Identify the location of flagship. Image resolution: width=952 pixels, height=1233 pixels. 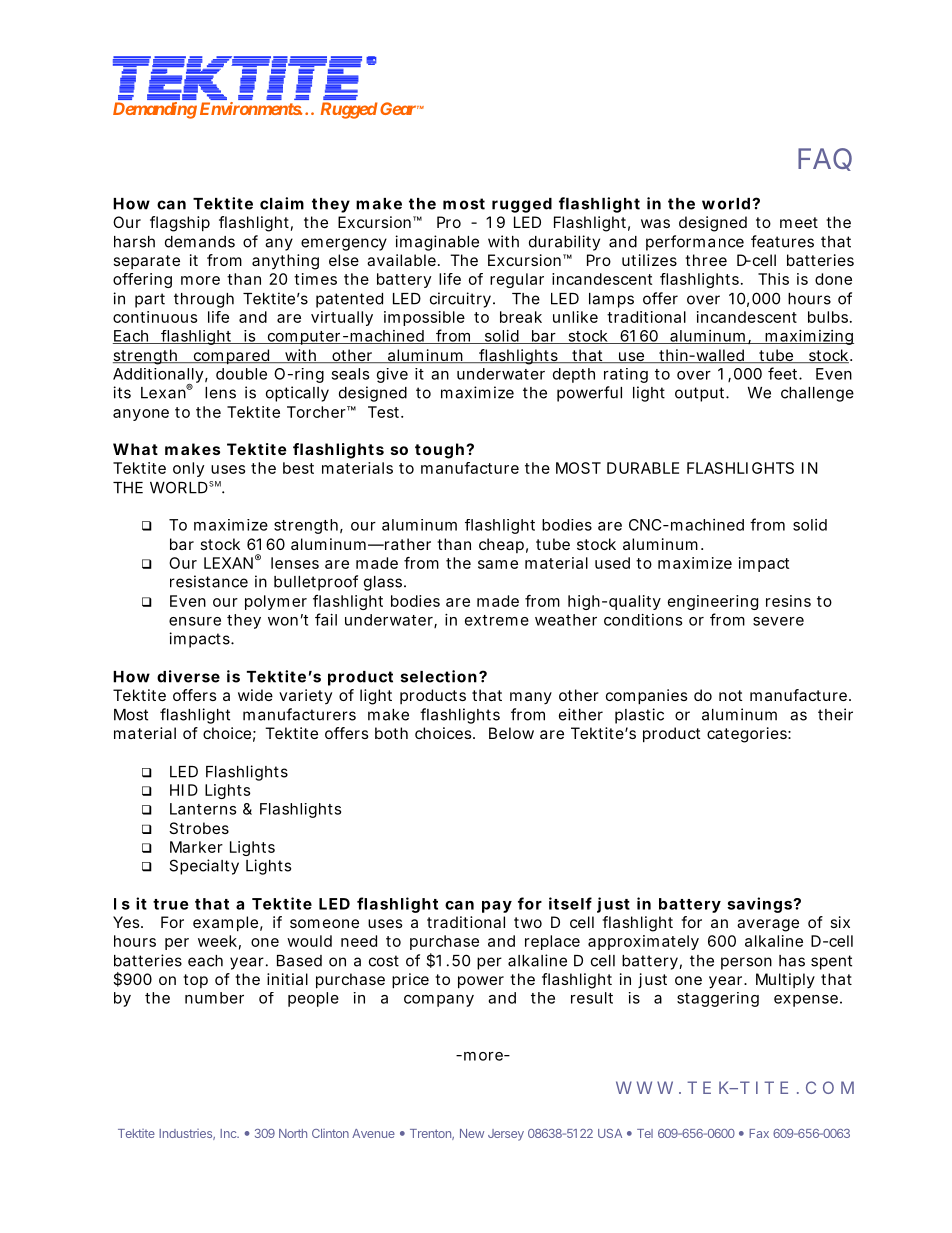
(180, 224).
